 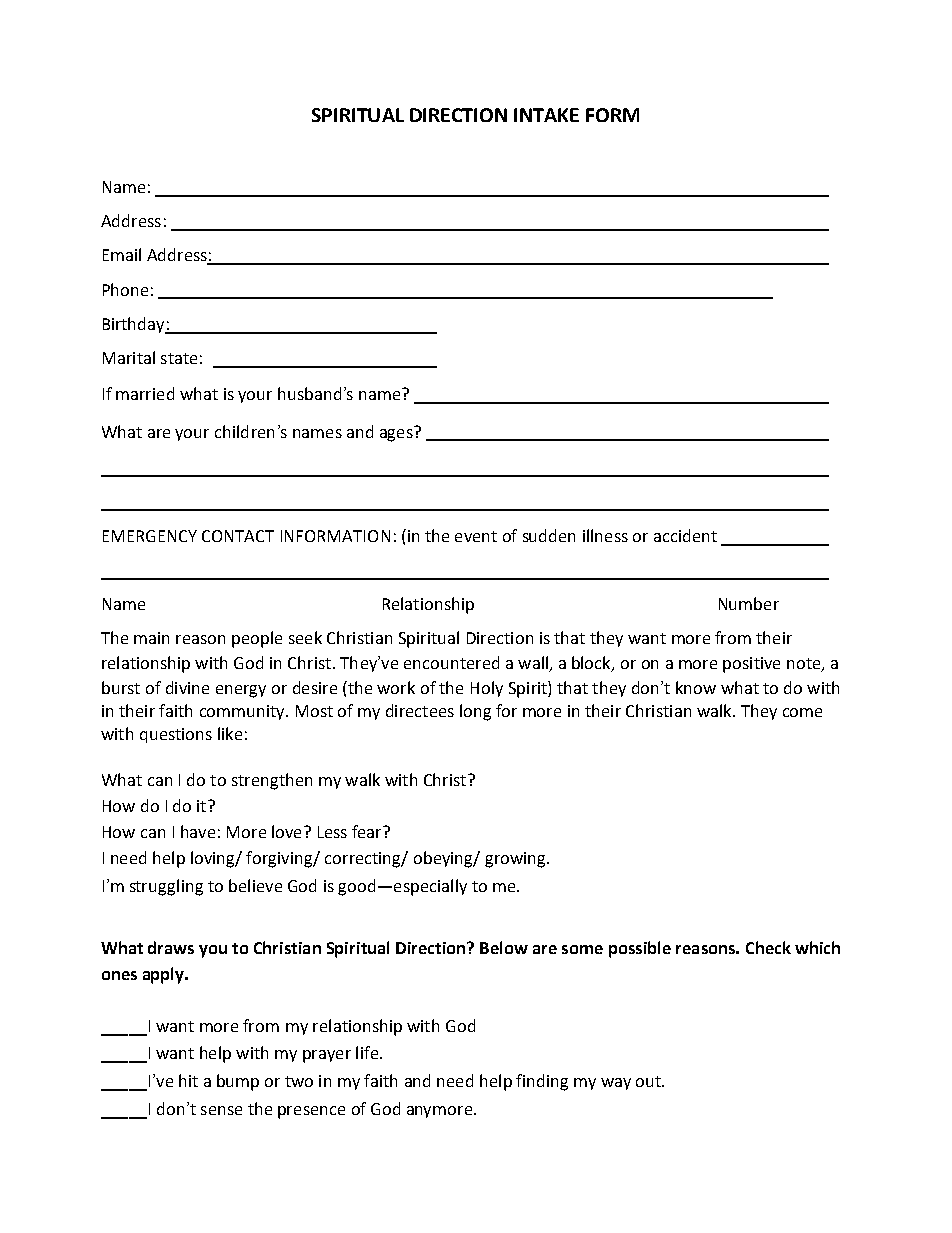 I want to click on ages, so click(x=397, y=434).
